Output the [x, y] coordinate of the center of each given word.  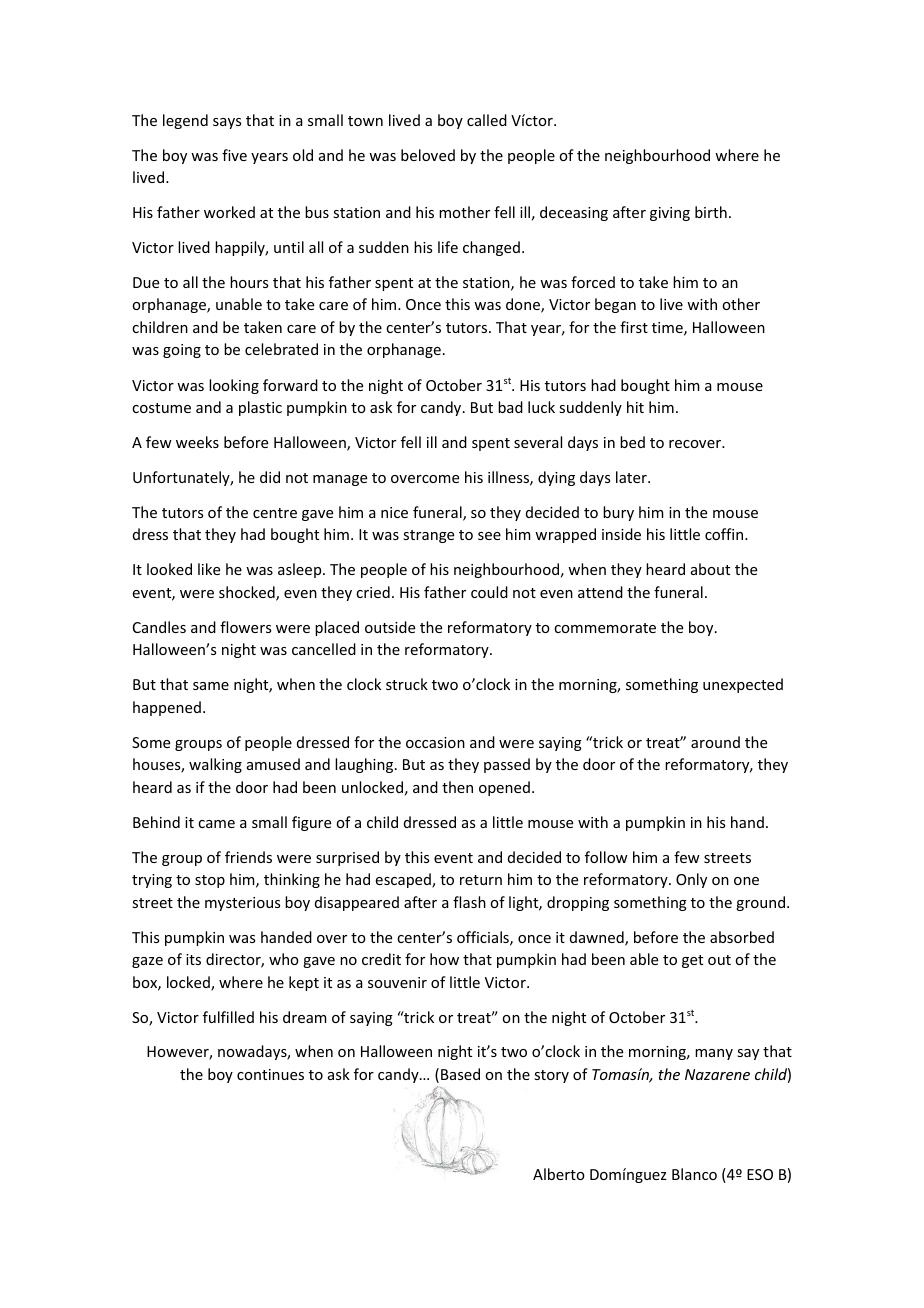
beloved [428, 155]
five [234, 155]
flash [469, 902]
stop [210, 881]
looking [234, 386]
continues [270, 1074]
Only [691, 880]
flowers [245, 627]
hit [635, 407]
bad [510, 407]
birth [711, 212]
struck [407, 684]
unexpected [743, 685]
